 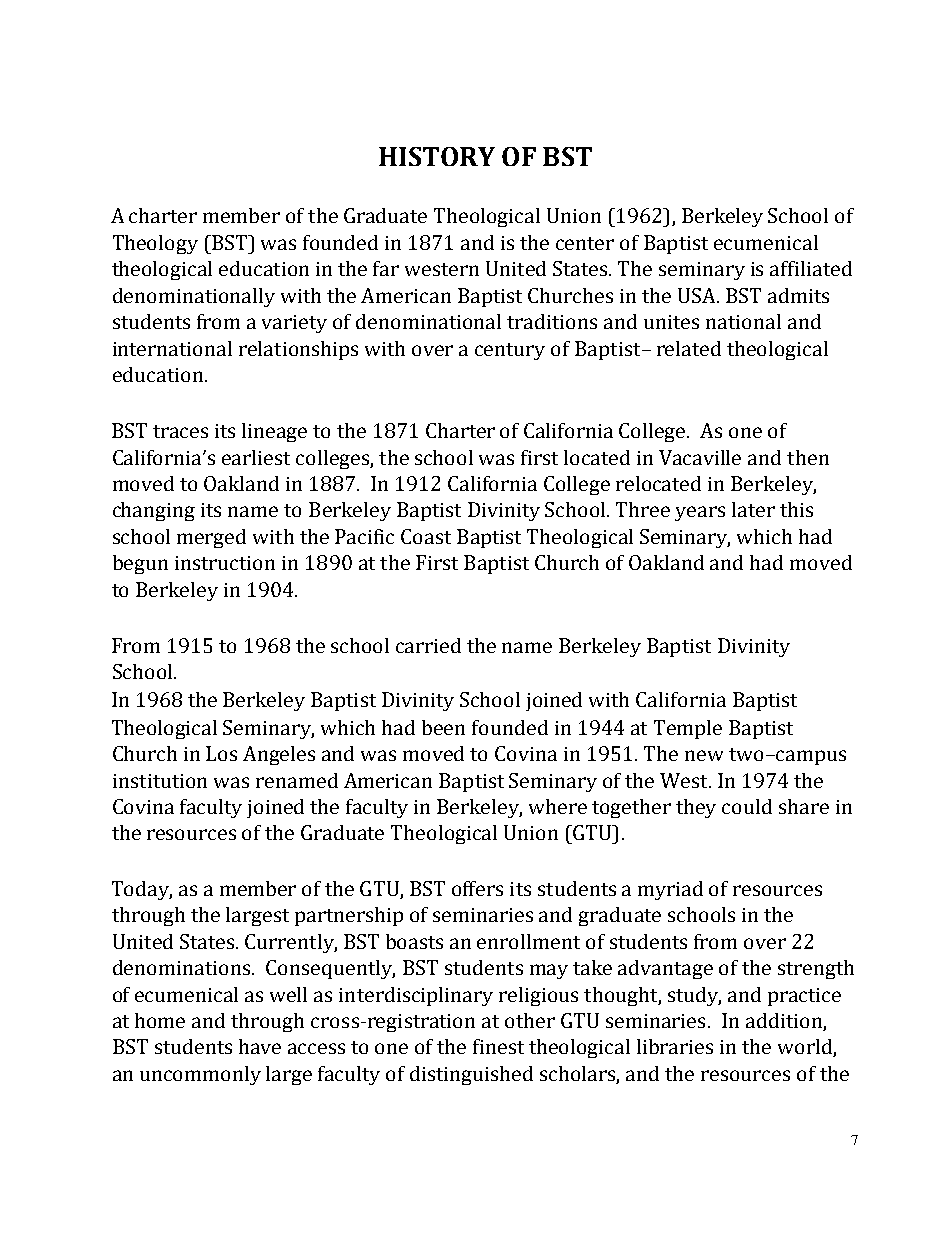 I want to click on Los, so click(x=221, y=753).
